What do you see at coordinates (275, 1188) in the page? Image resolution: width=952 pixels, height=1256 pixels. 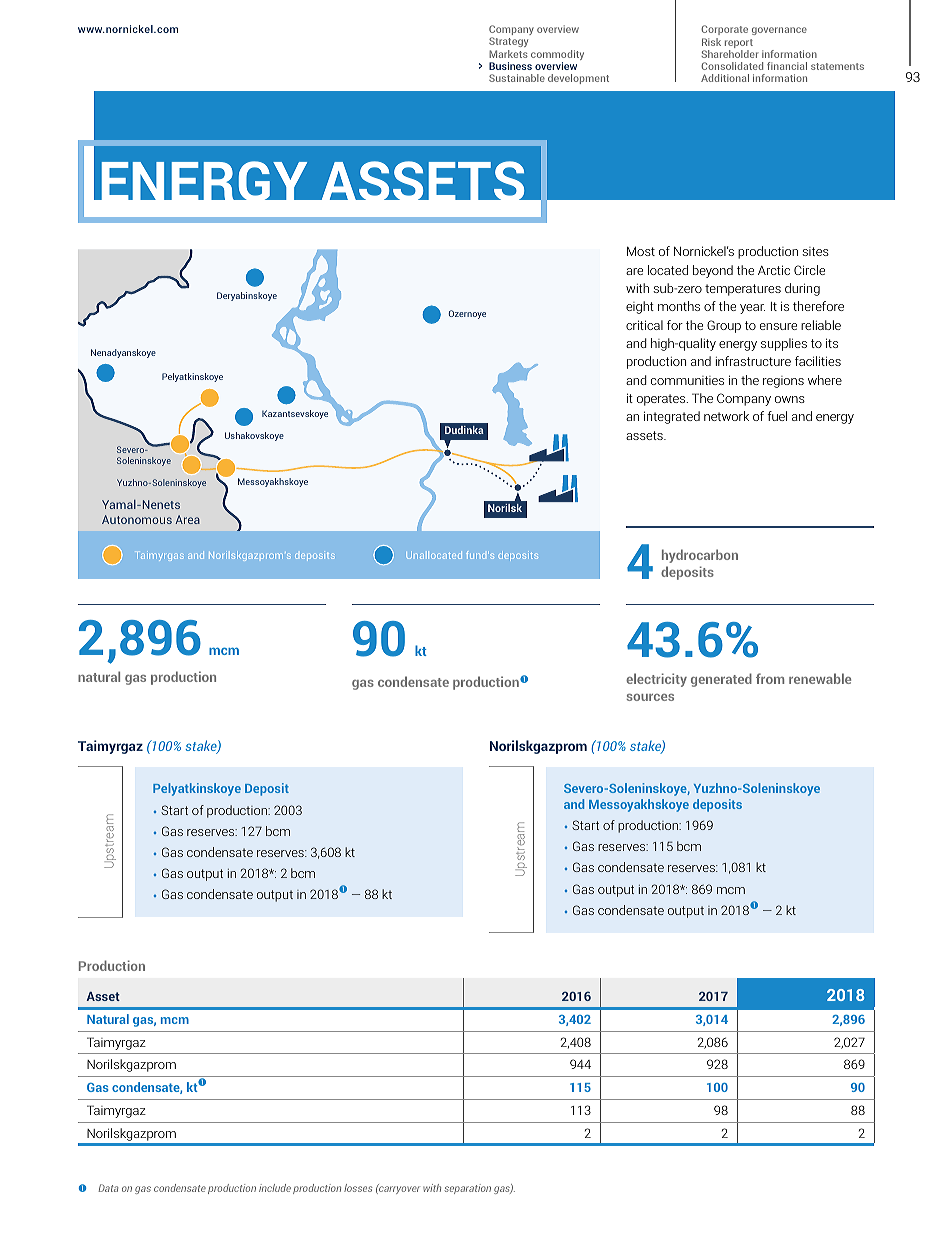 I see `include` at bounding box center [275, 1188].
